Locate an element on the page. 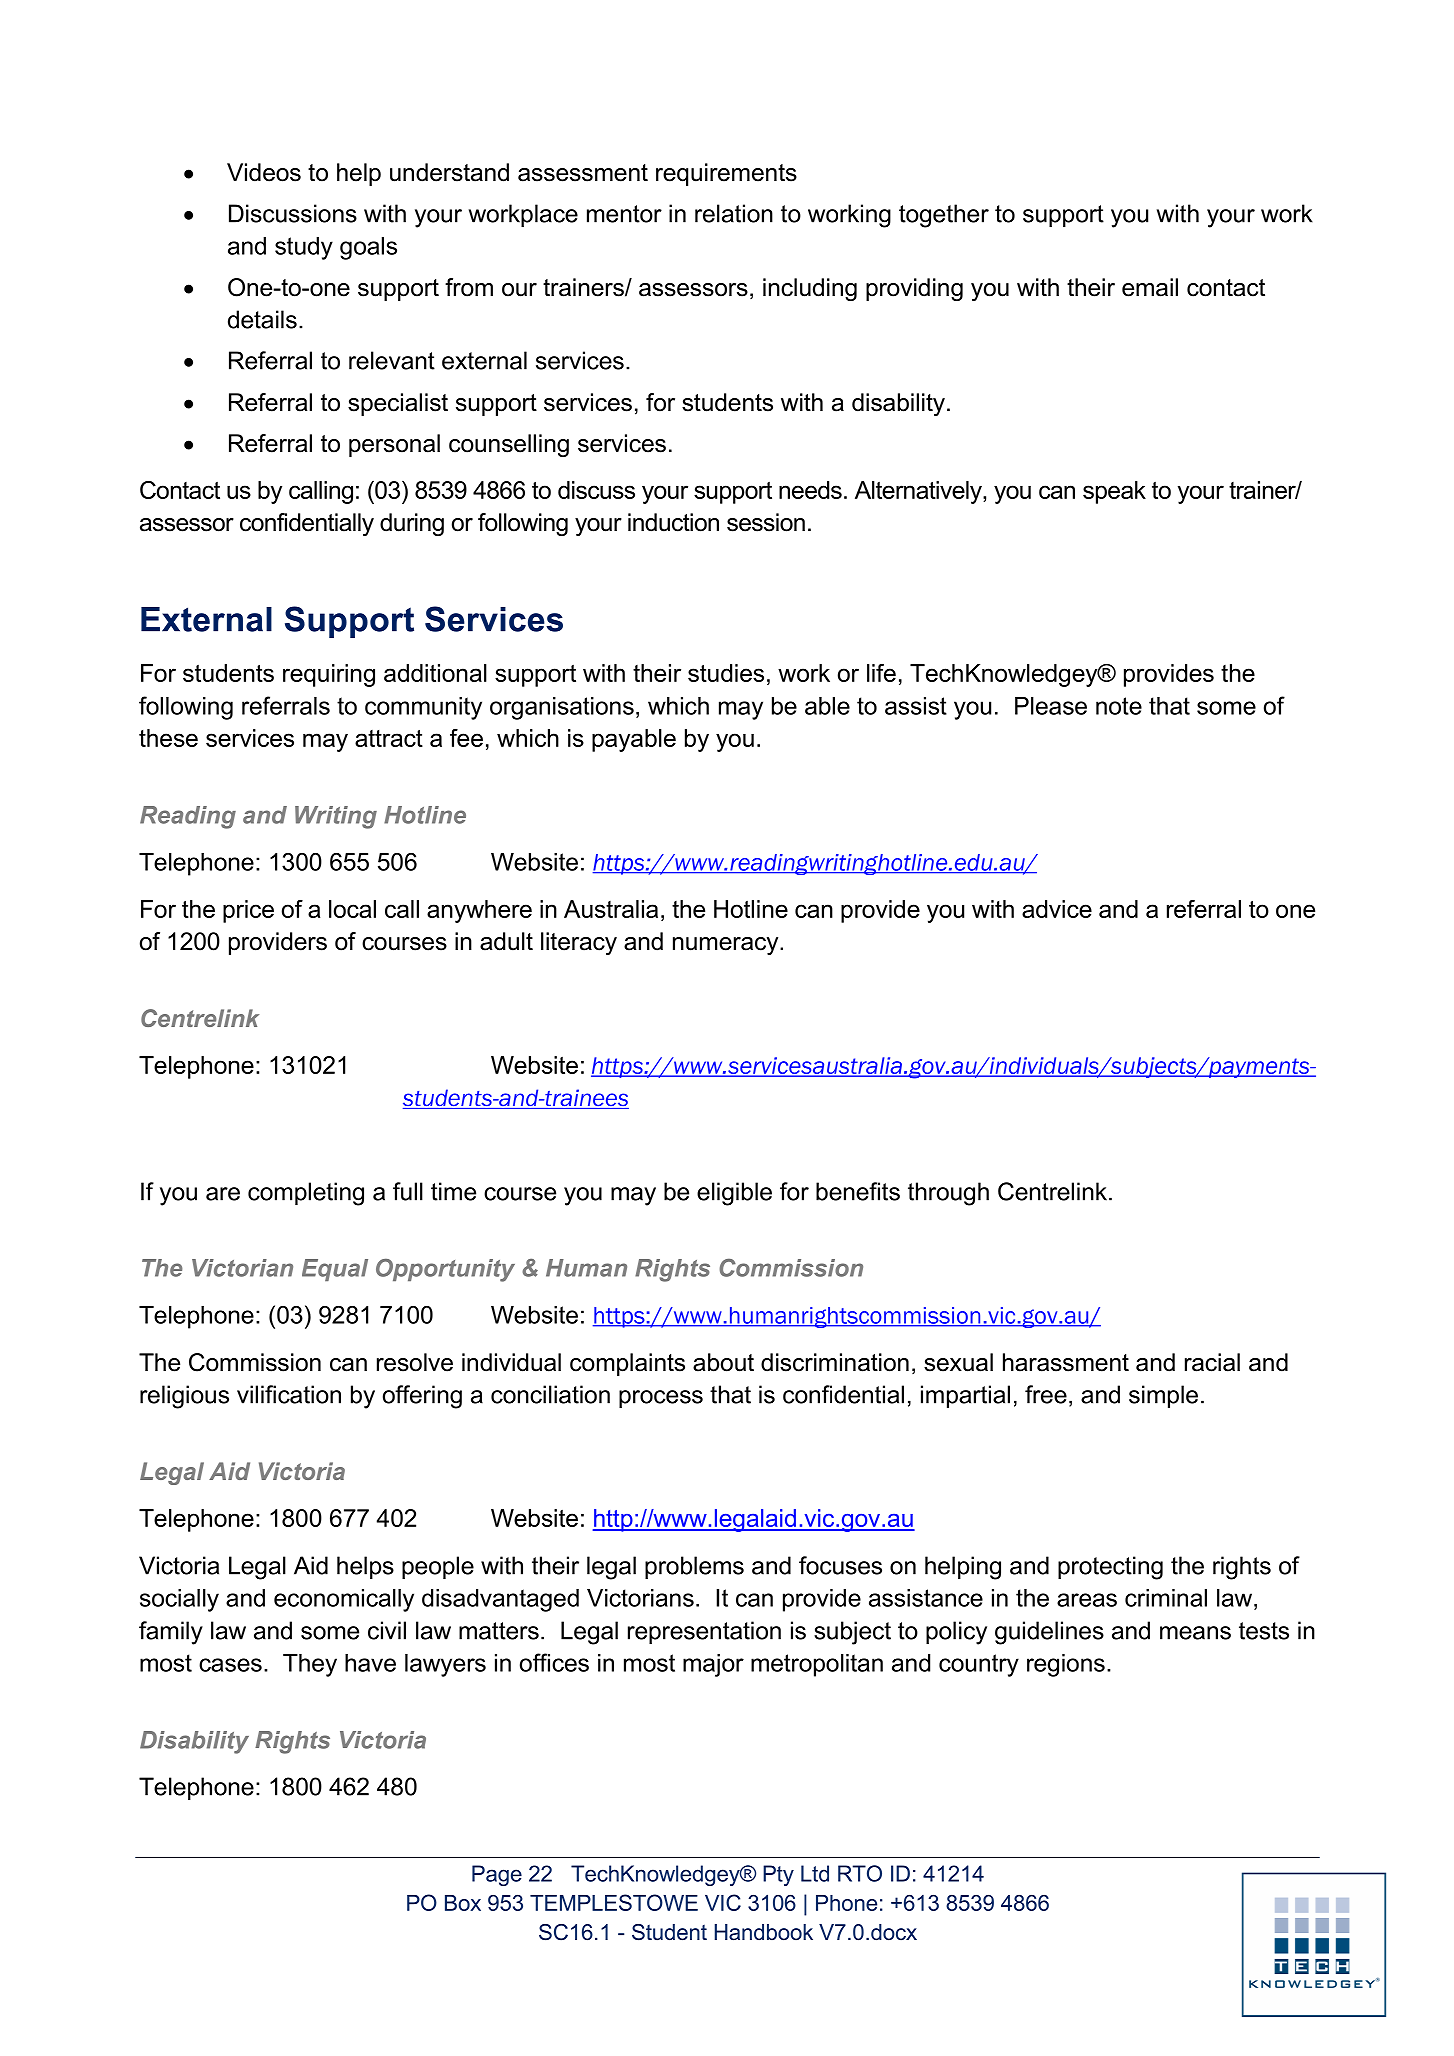  numeracy is located at coordinates (727, 946).
